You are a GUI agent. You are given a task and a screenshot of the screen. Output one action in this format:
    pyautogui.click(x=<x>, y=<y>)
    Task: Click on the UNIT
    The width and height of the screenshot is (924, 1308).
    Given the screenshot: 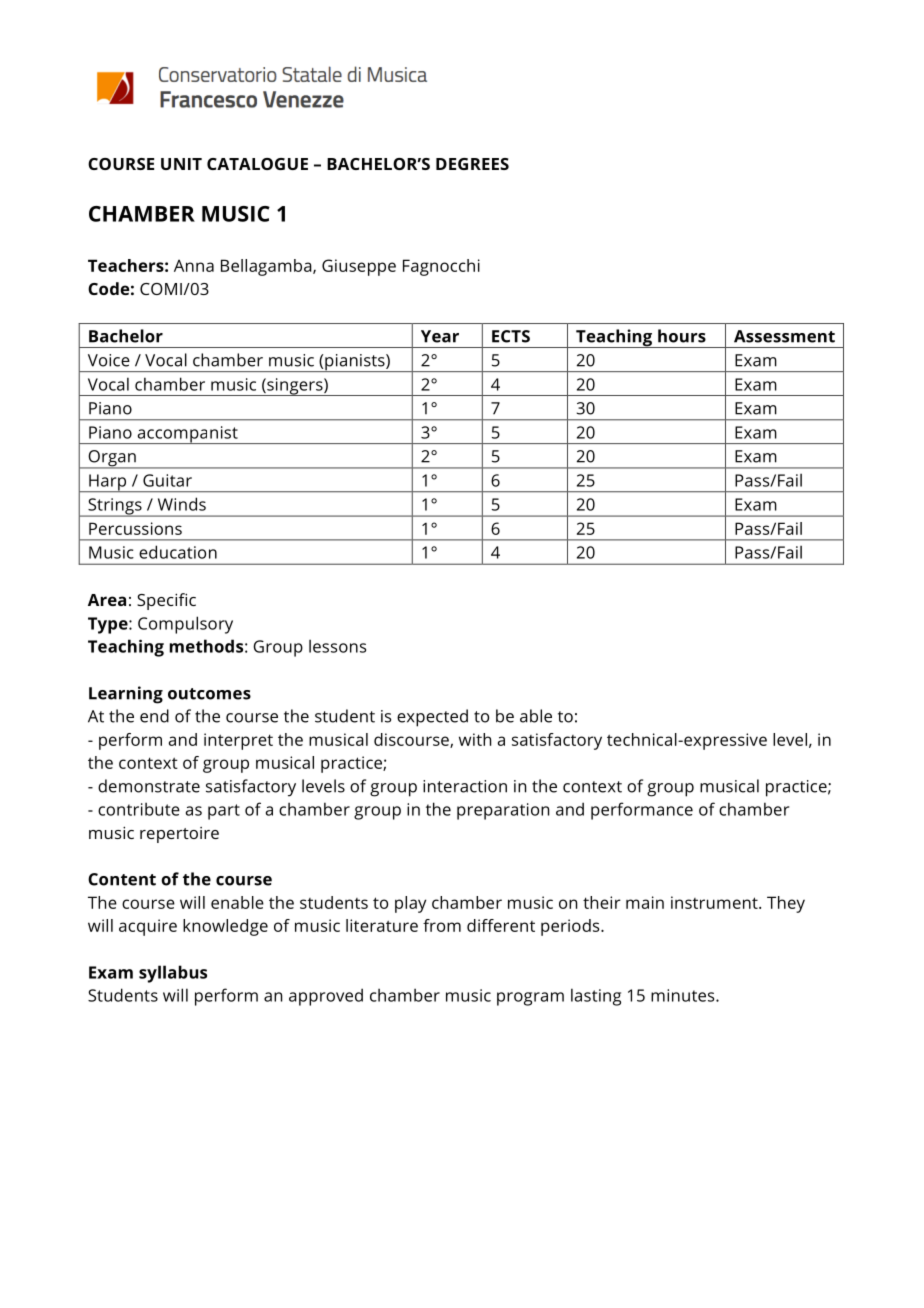 What is the action you would take?
    pyautogui.click(x=181, y=164)
